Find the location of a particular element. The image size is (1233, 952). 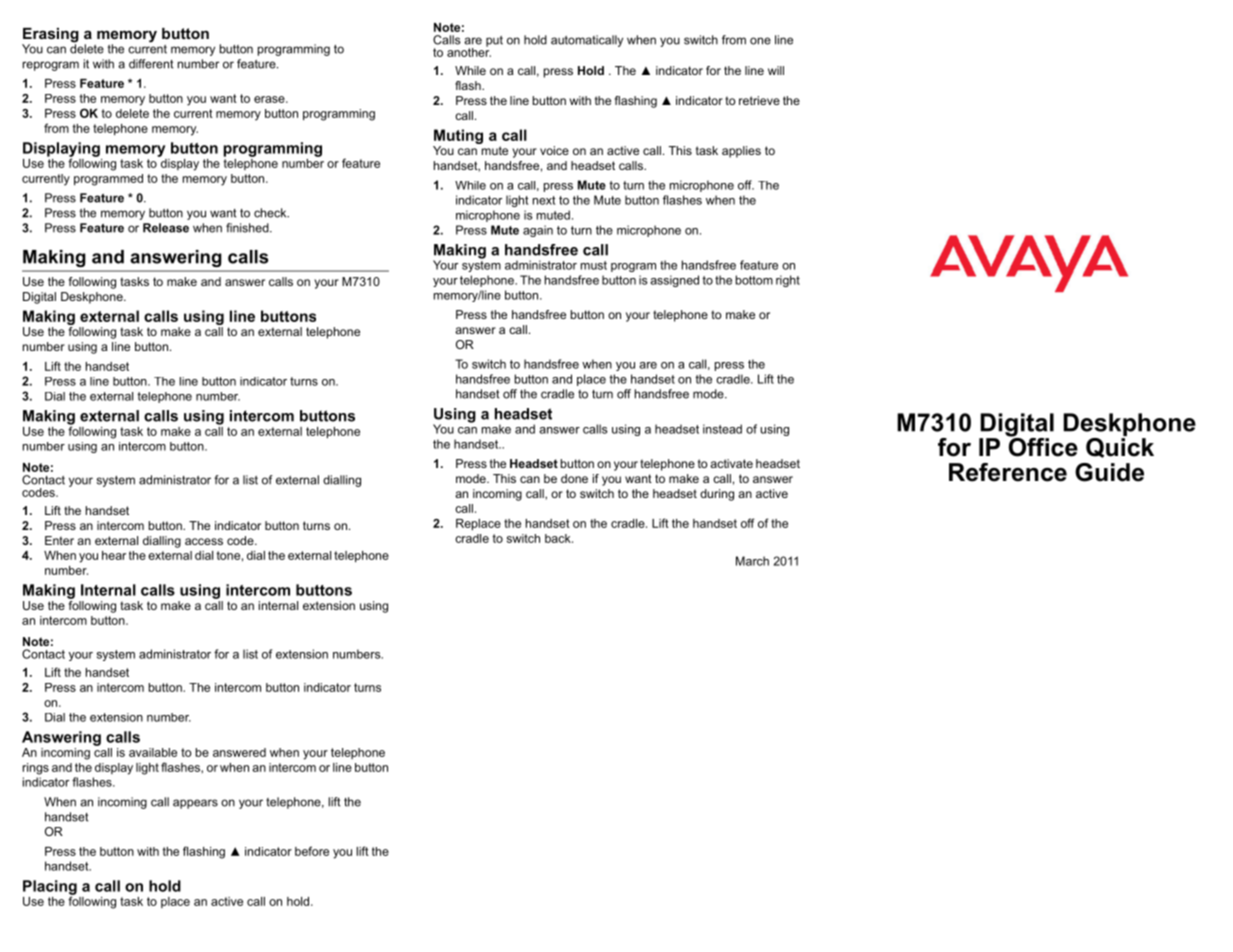

will is located at coordinates (776, 70).
